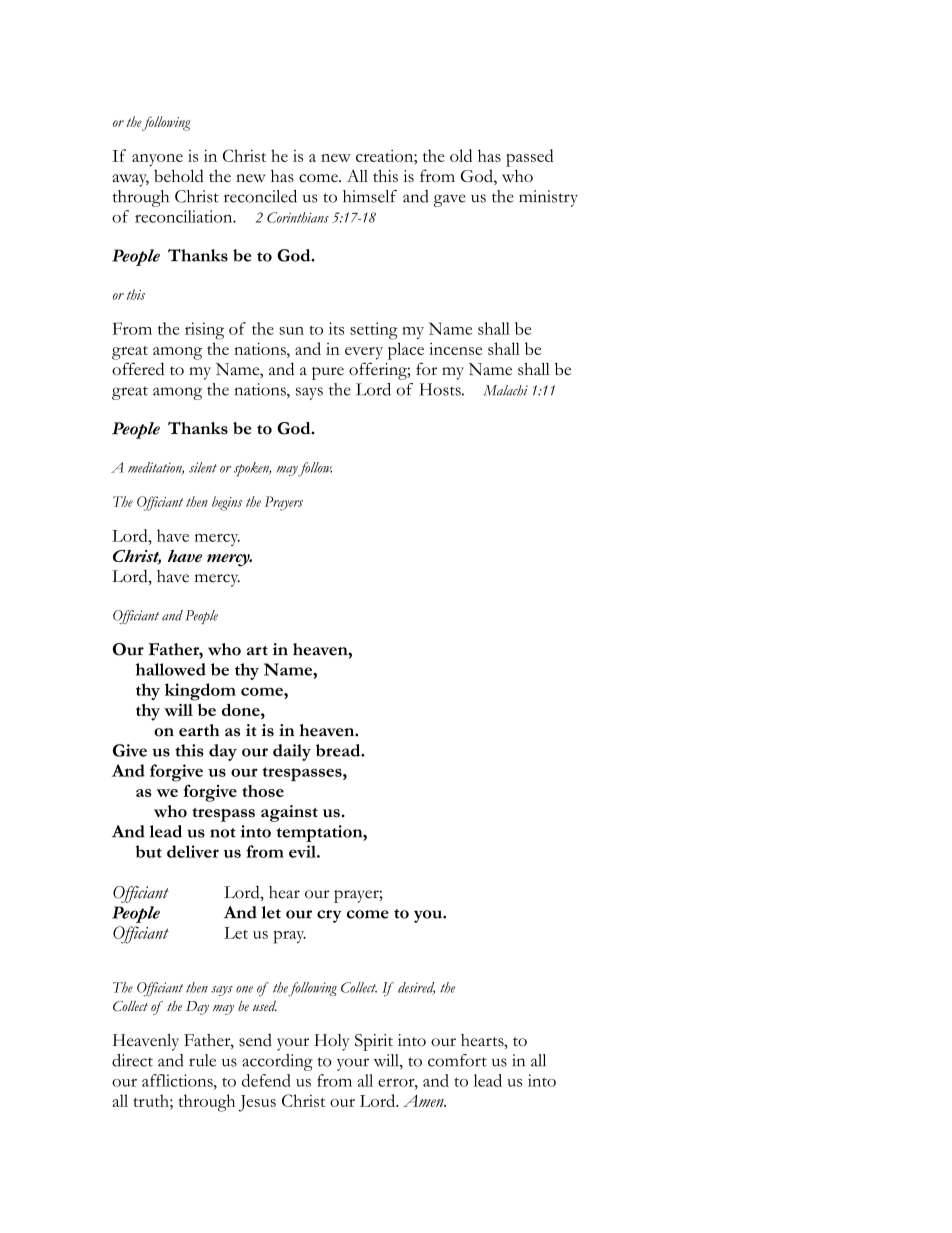 The height and width of the screenshot is (1233, 952). I want to click on daily, so click(292, 752).
